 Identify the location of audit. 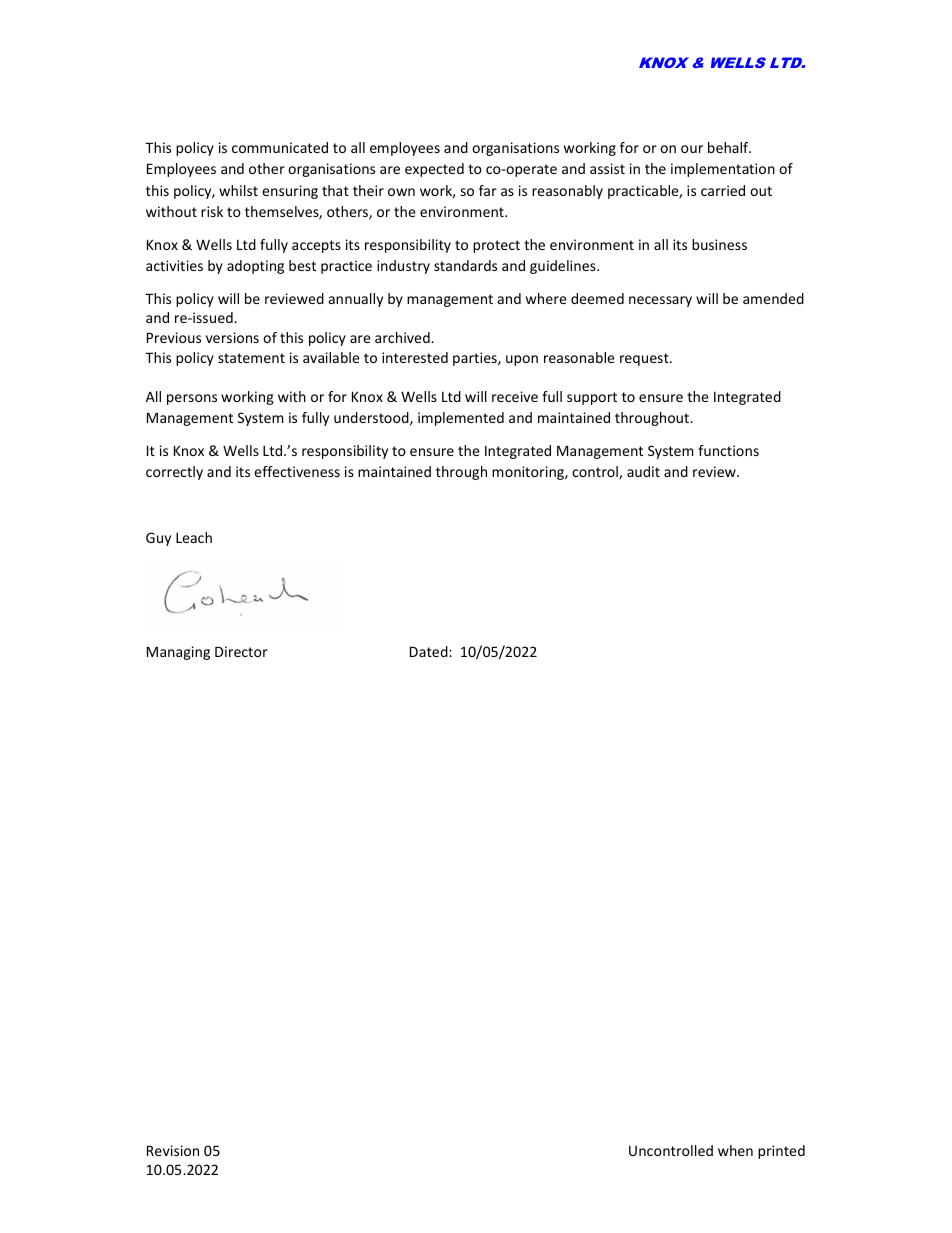
(643, 471).
